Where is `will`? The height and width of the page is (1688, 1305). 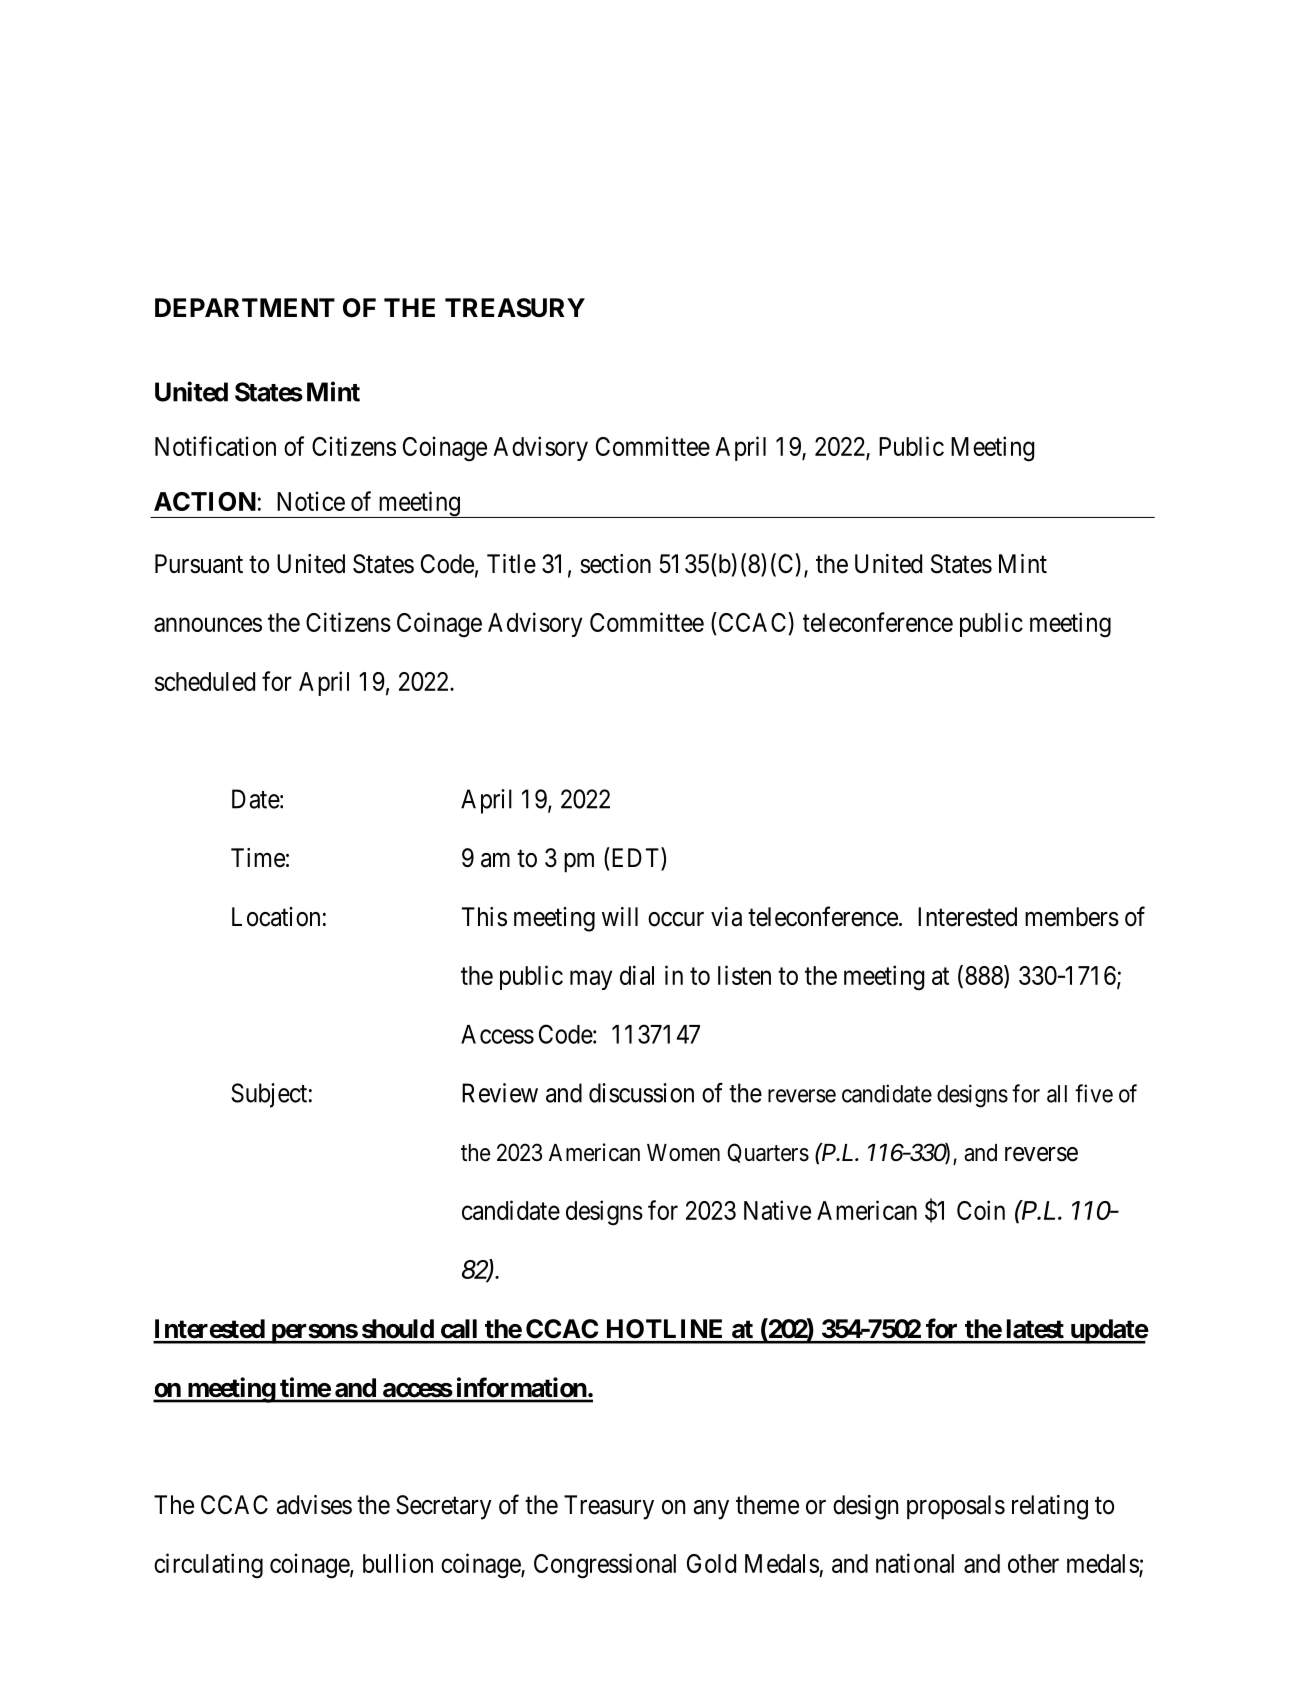
will is located at coordinates (620, 916).
